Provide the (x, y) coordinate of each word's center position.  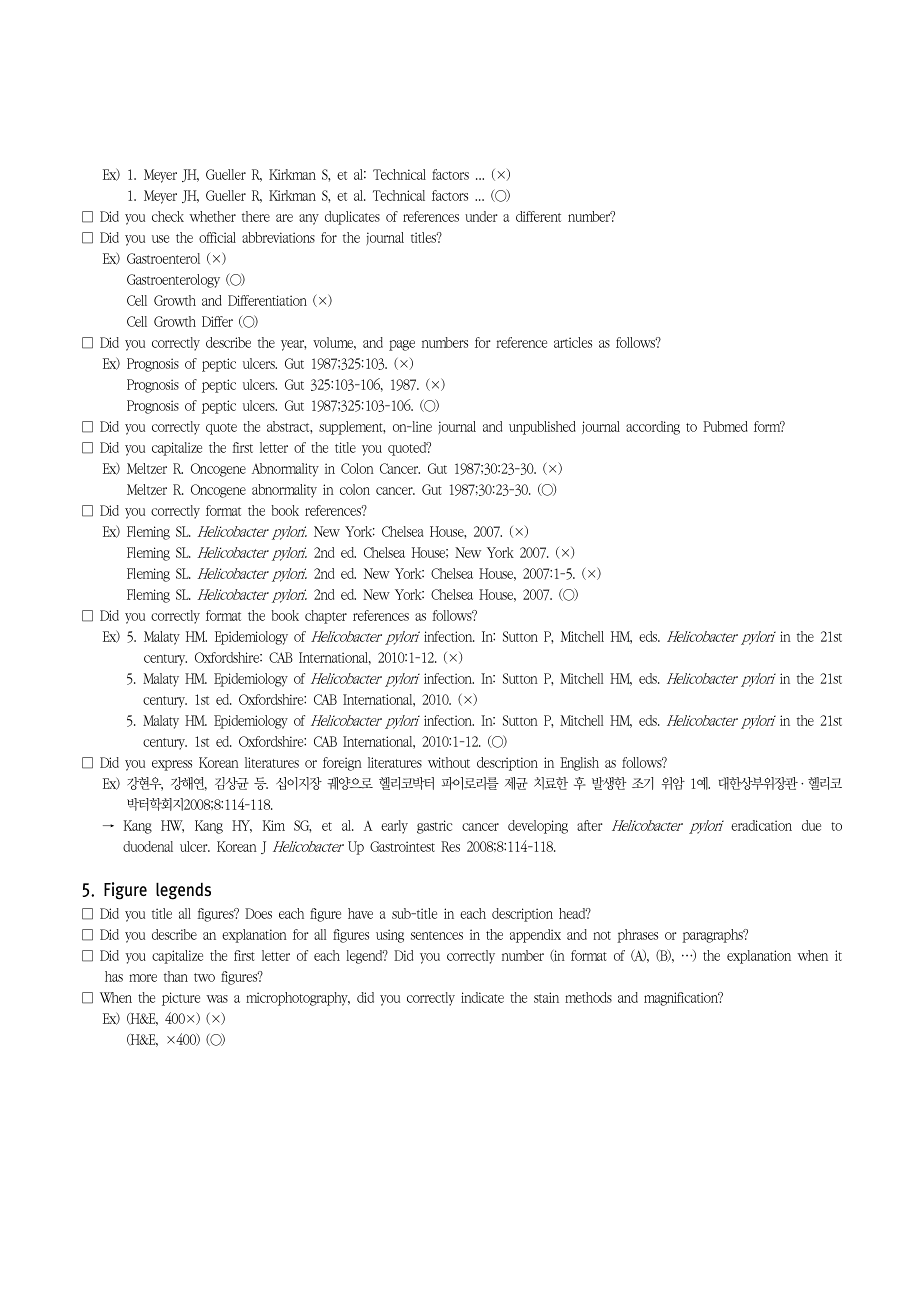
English (579, 764)
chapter (326, 617)
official (217, 237)
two (204, 977)
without (449, 762)
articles (573, 342)
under (481, 216)
